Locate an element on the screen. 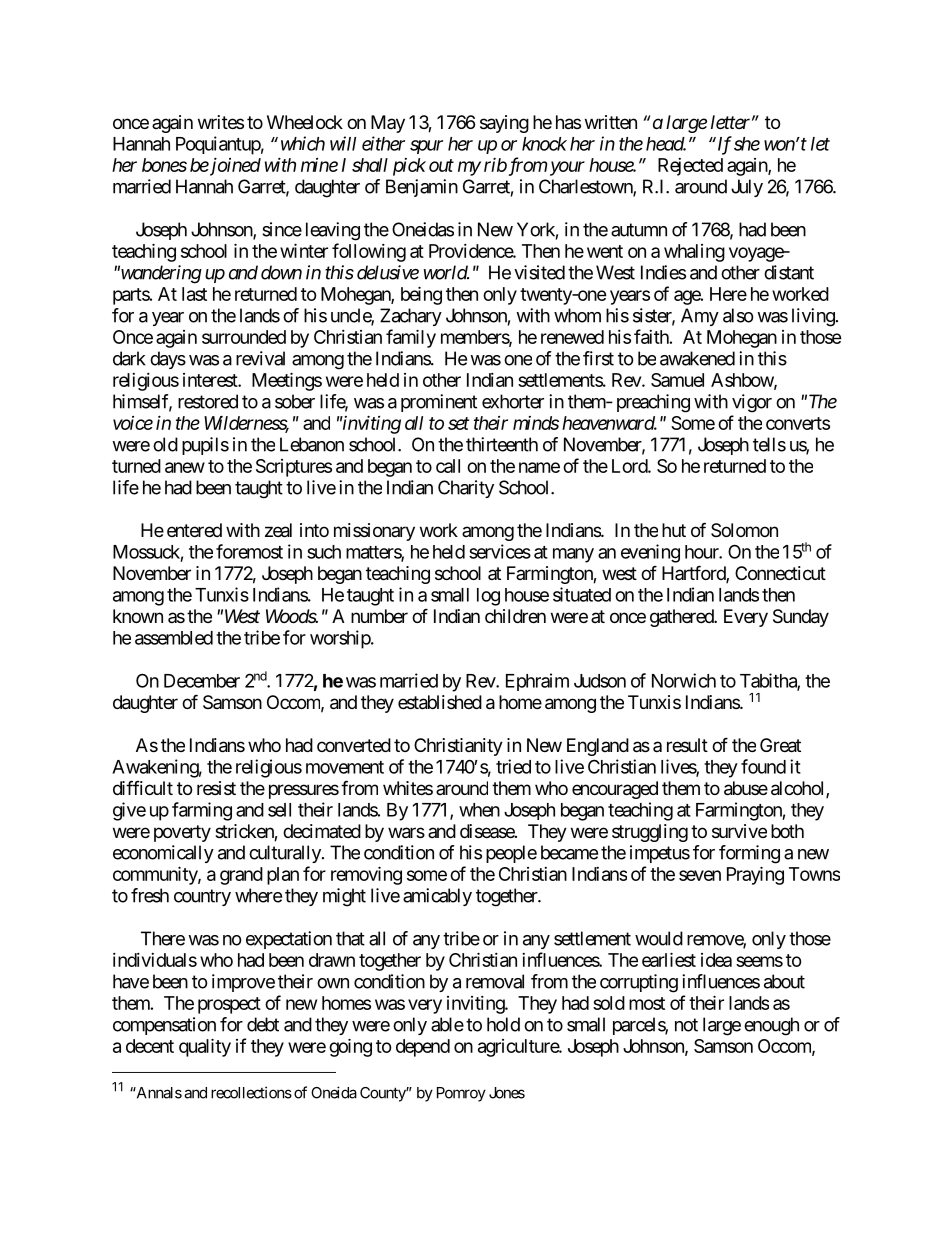 Image resolution: width=952 pixels, height=1233 pixels. assembled is located at coordinates (174, 638).
